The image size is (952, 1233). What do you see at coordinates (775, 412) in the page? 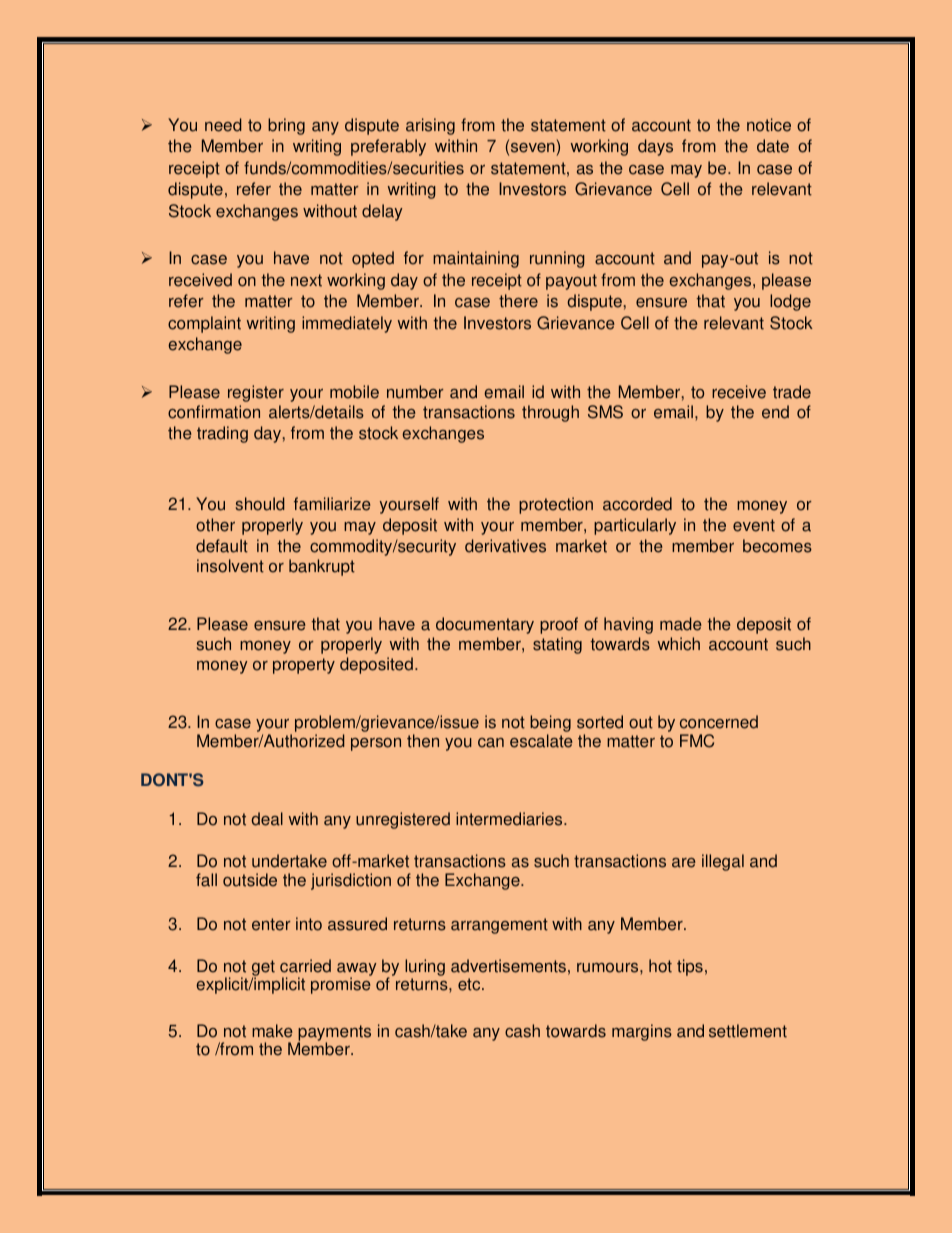
I see `end` at bounding box center [775, 412].
